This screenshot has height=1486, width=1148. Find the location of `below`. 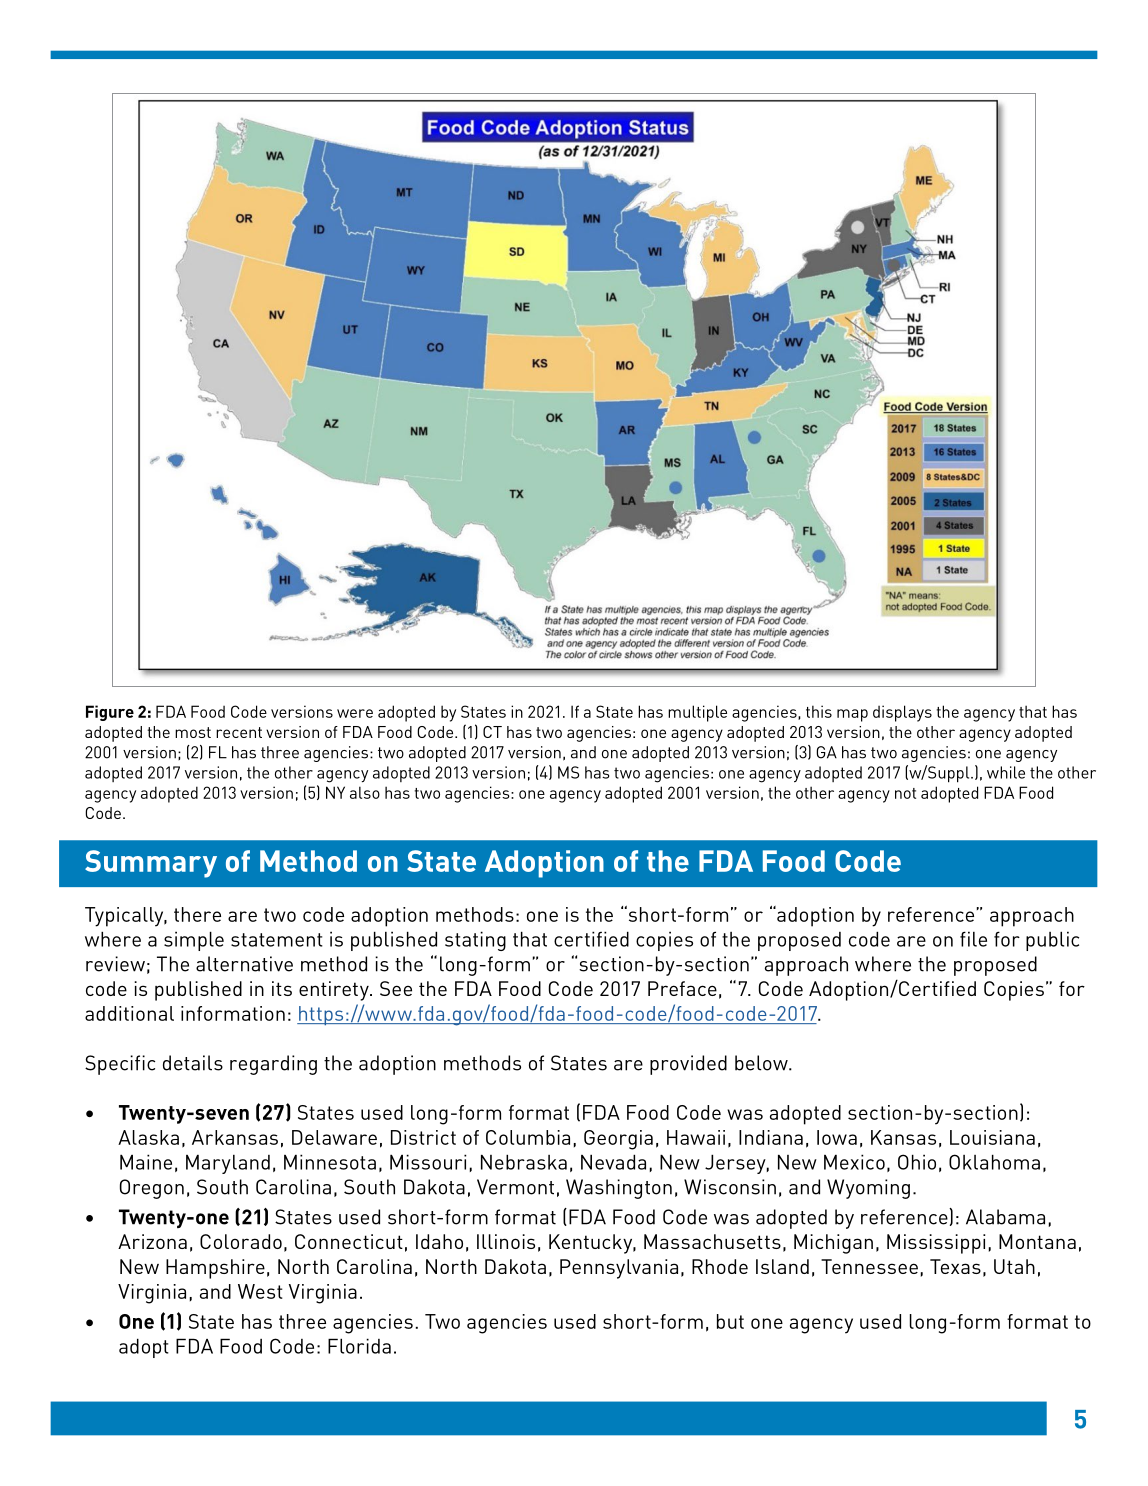

below is located at coordinates (762, 1063).
